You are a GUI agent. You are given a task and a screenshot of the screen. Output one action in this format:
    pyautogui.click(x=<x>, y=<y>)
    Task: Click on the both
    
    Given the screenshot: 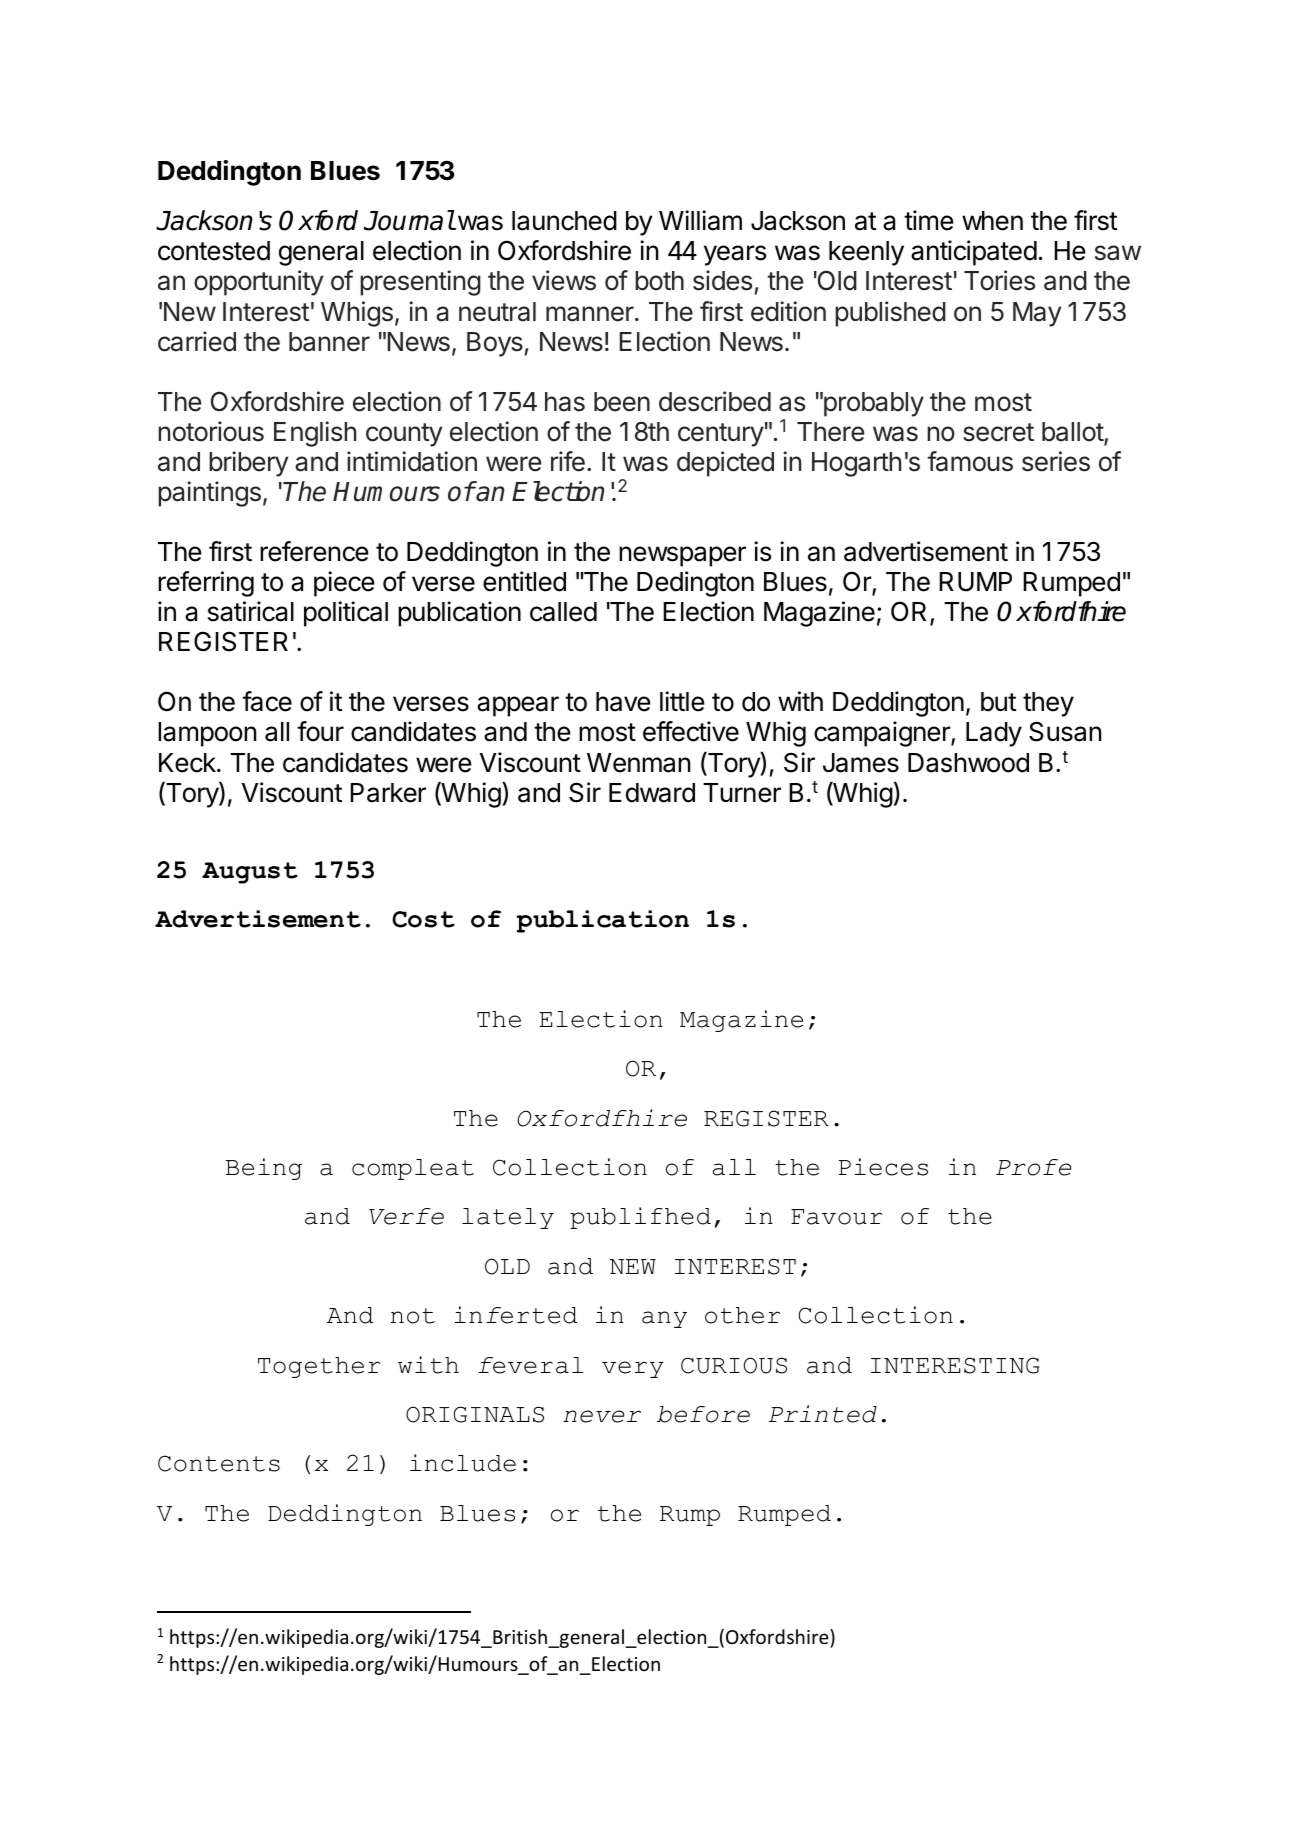 What is the action you would take?
    pyautogui.click(x=659, y=281)
